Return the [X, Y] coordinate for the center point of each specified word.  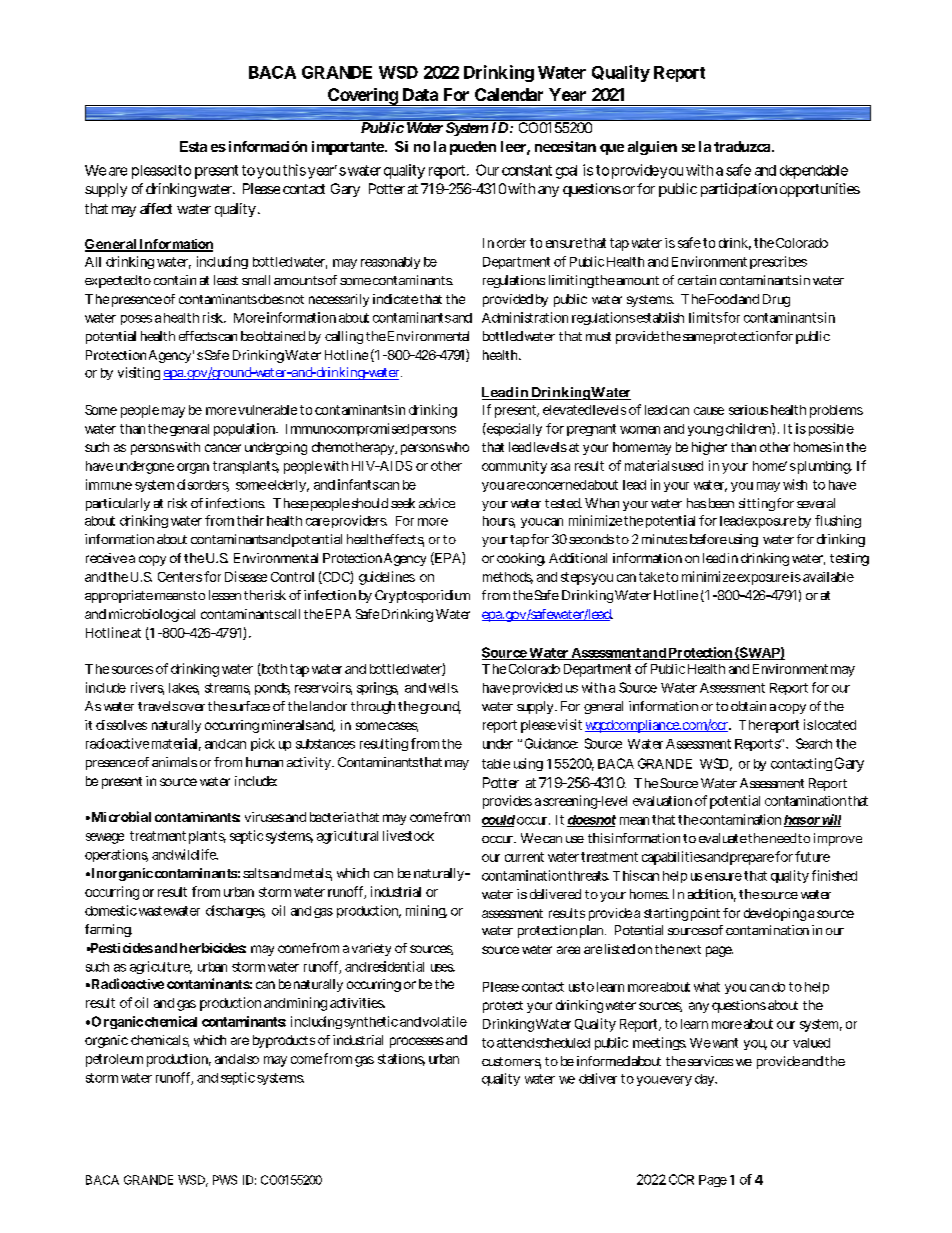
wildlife [196, 854]
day [705, 1080]
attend [515, 1043]
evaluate [723, 838]
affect [156, 208]
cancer [223, 448]
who [456, 447]
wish [795, 484]
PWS [225, 1180]
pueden [473, 148]
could [498, 821]
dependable [814, 172]
